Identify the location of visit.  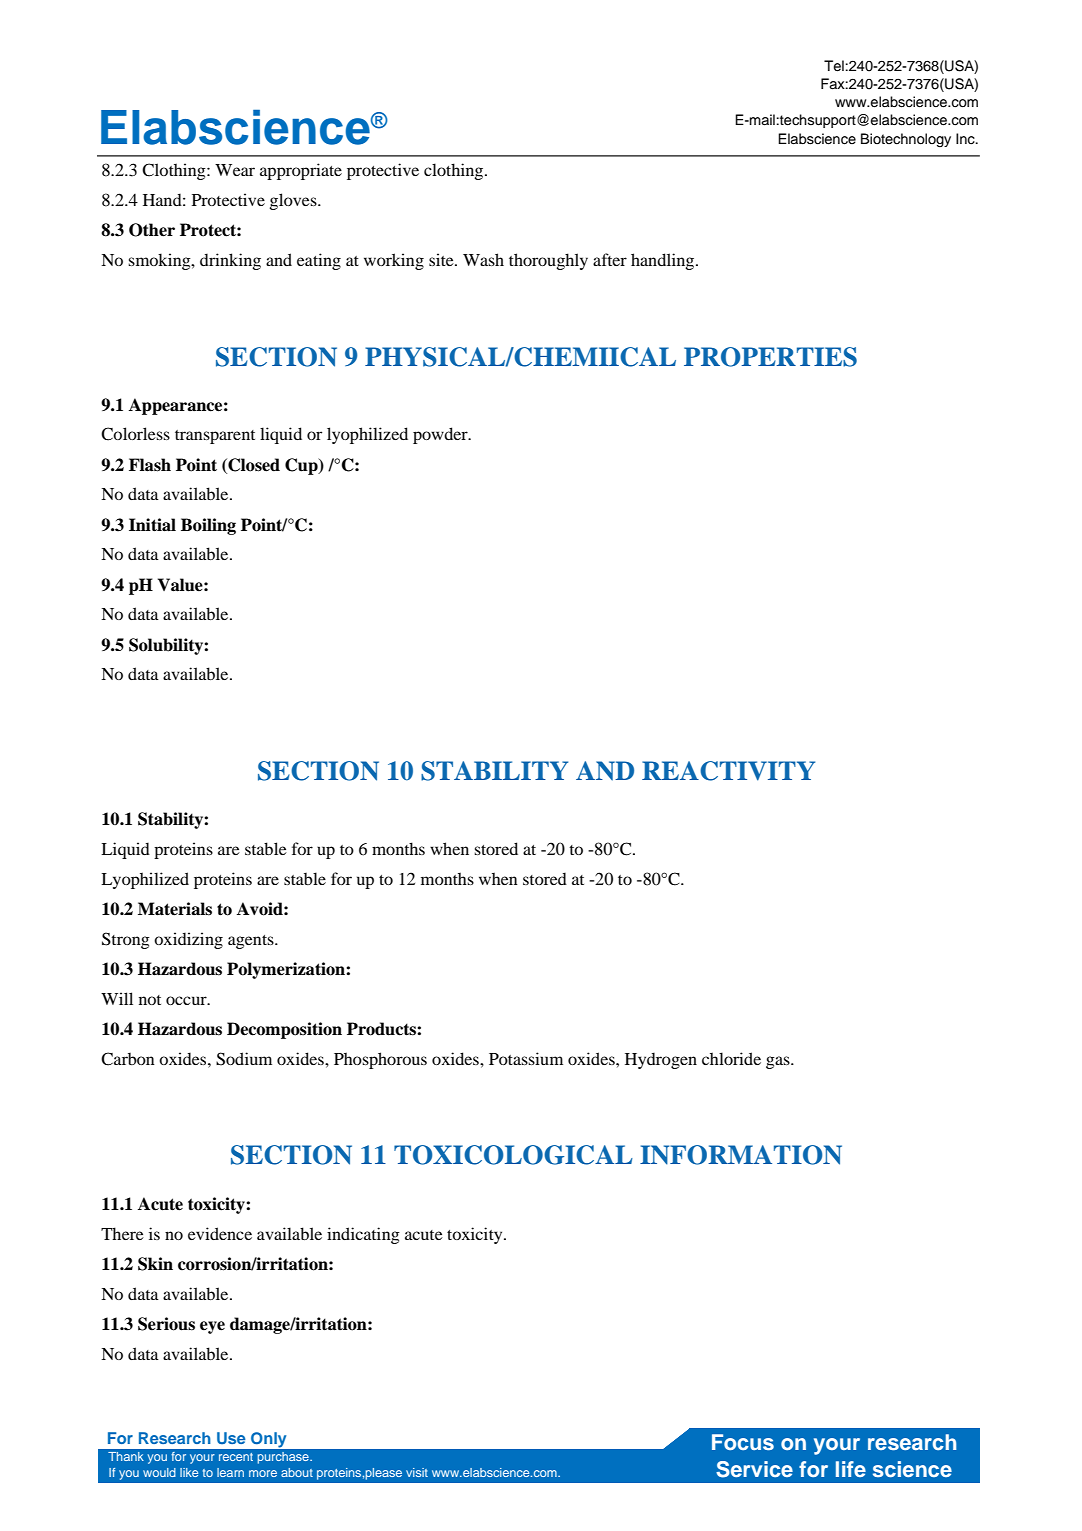
(417, 1472).
